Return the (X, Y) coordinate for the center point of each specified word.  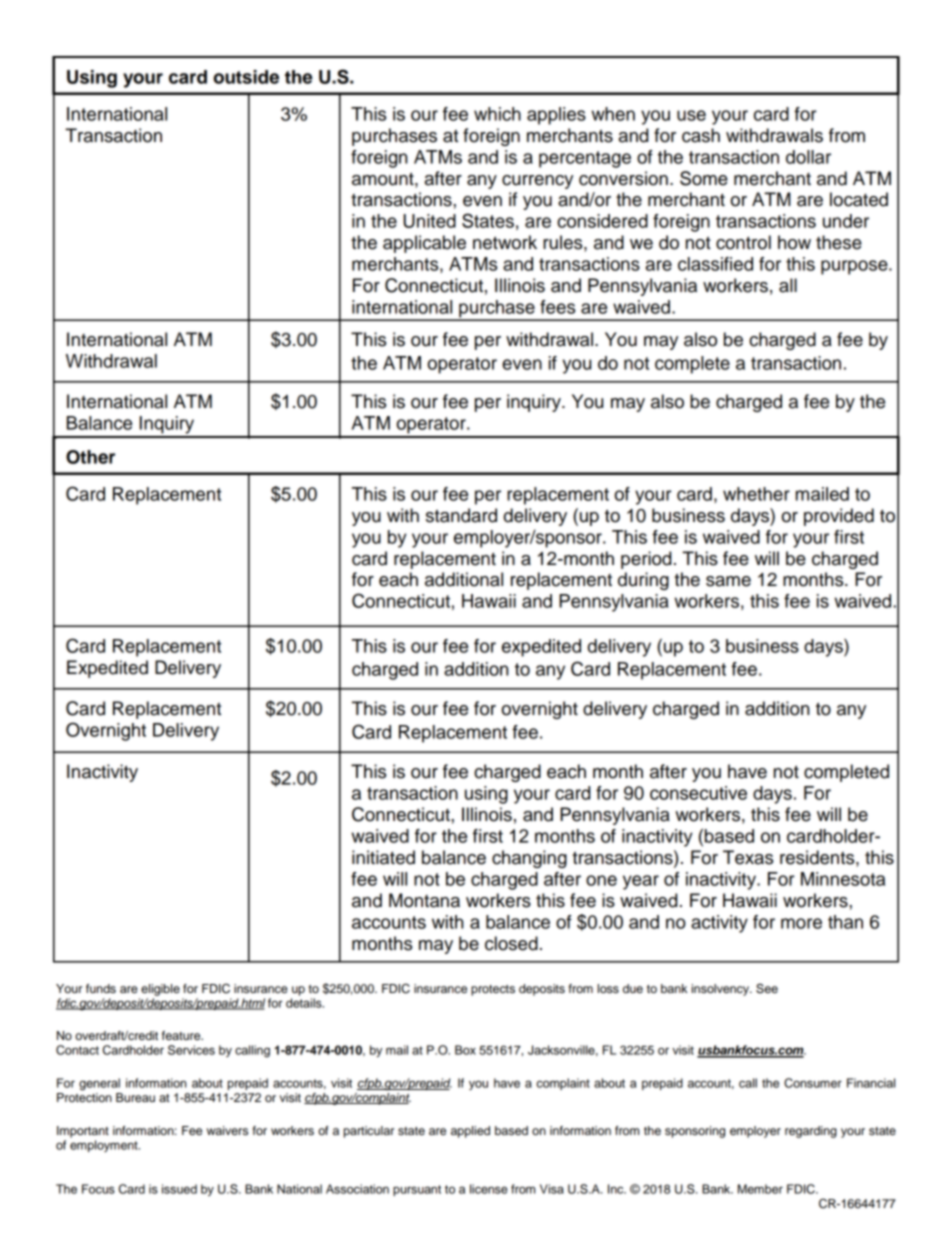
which (497, 114)
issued (179, 1189)
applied (470, 1132)
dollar (808, 157)
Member (760, 1189)
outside (246, 77)
